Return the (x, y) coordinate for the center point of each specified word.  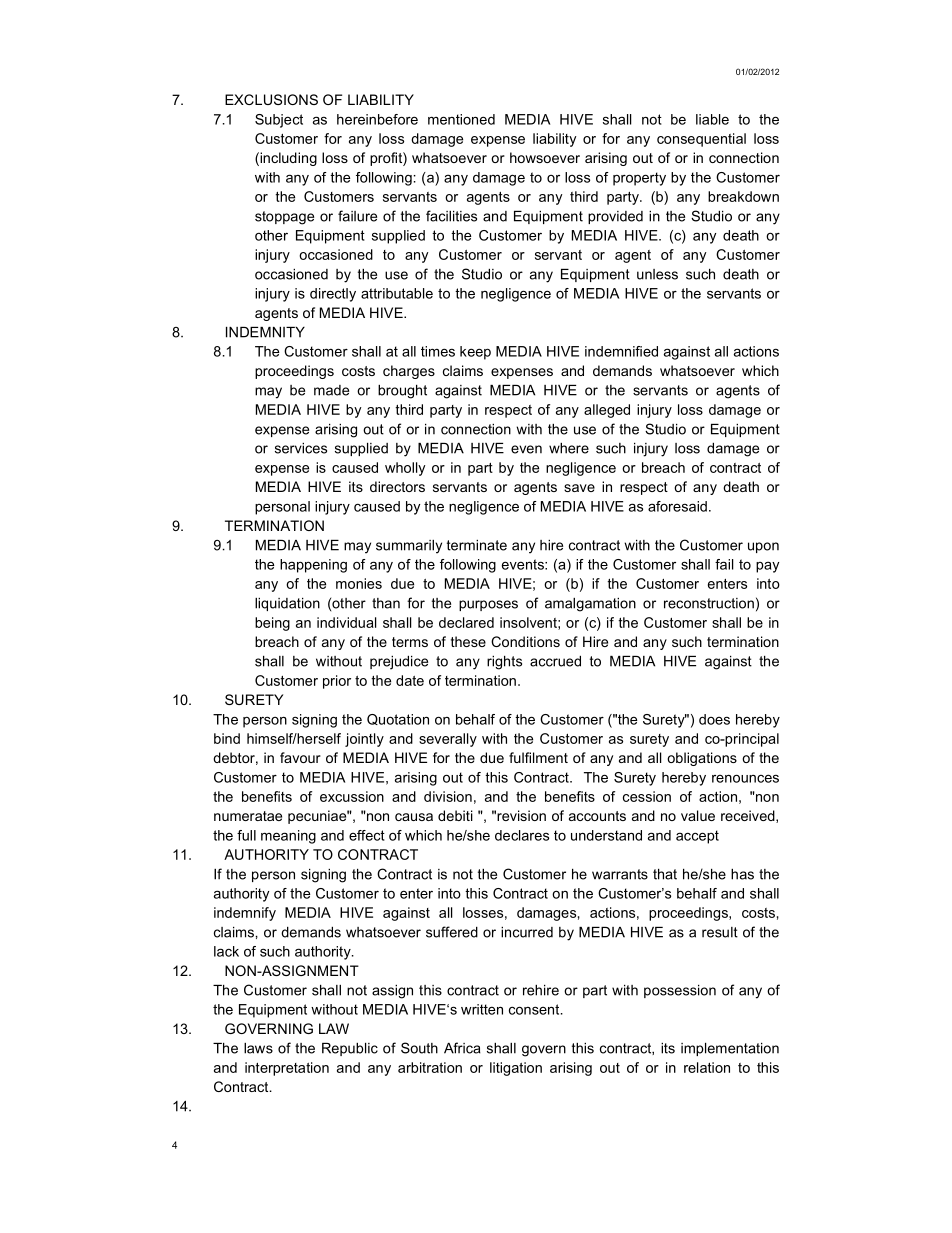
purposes (488, 605)
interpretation (287, 1069)
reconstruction (709, 603)
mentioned (461, 119)
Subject (279, 121)
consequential (701, 140)
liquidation (287, 604)
